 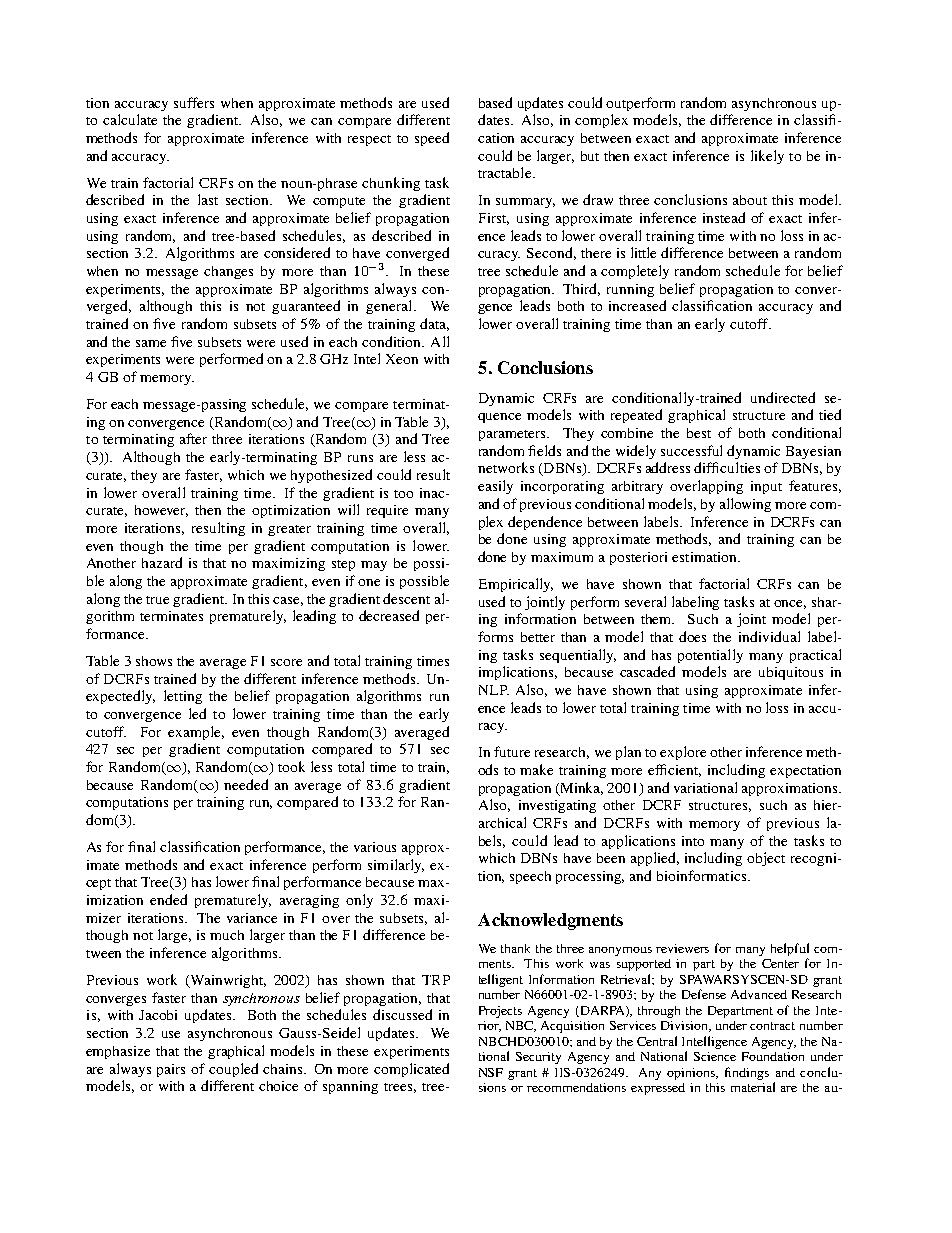 I want to click on suffers, so click(x=194, y=102).
